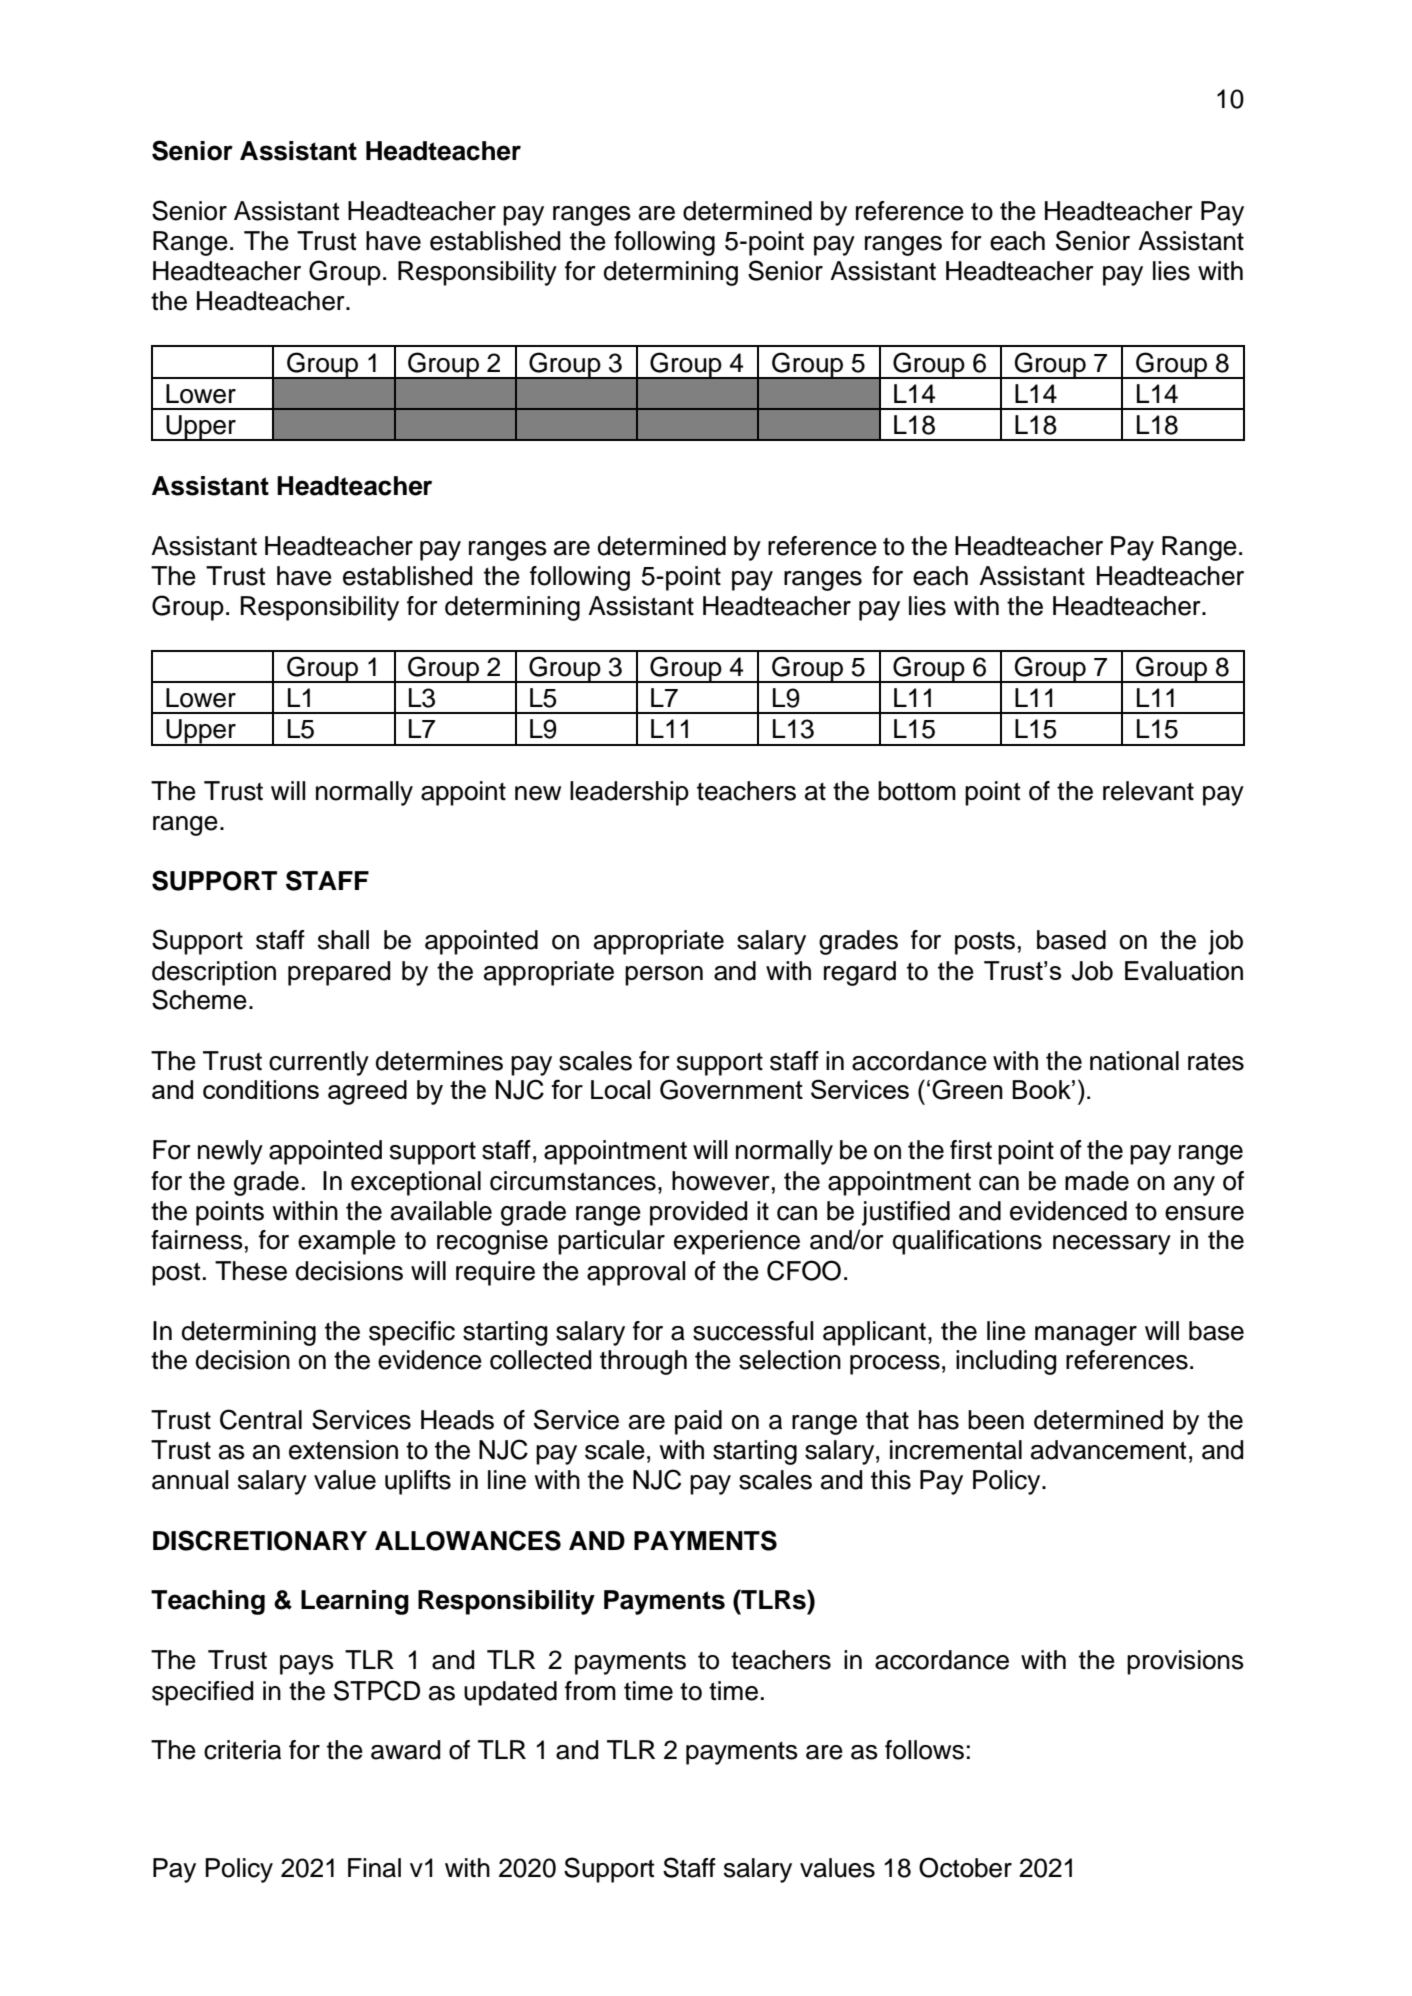  I want to click on shall, so click(343, 940).
